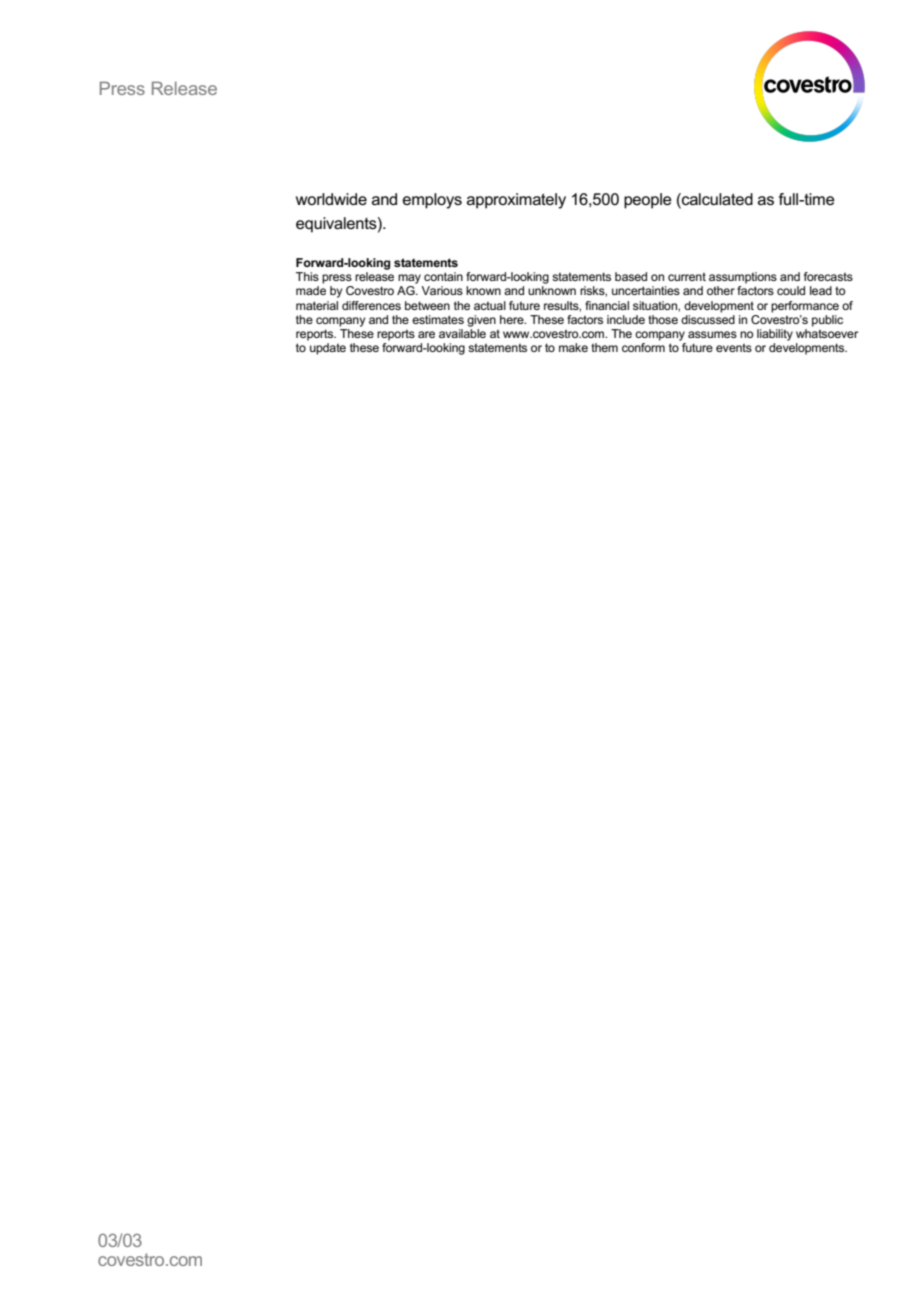 Image resolution: width=924 pixels, height=1308 pixels. What do you see at coordinates (573, 347) in the screenshot?
I see `make` at bounding box center [573, 347].
